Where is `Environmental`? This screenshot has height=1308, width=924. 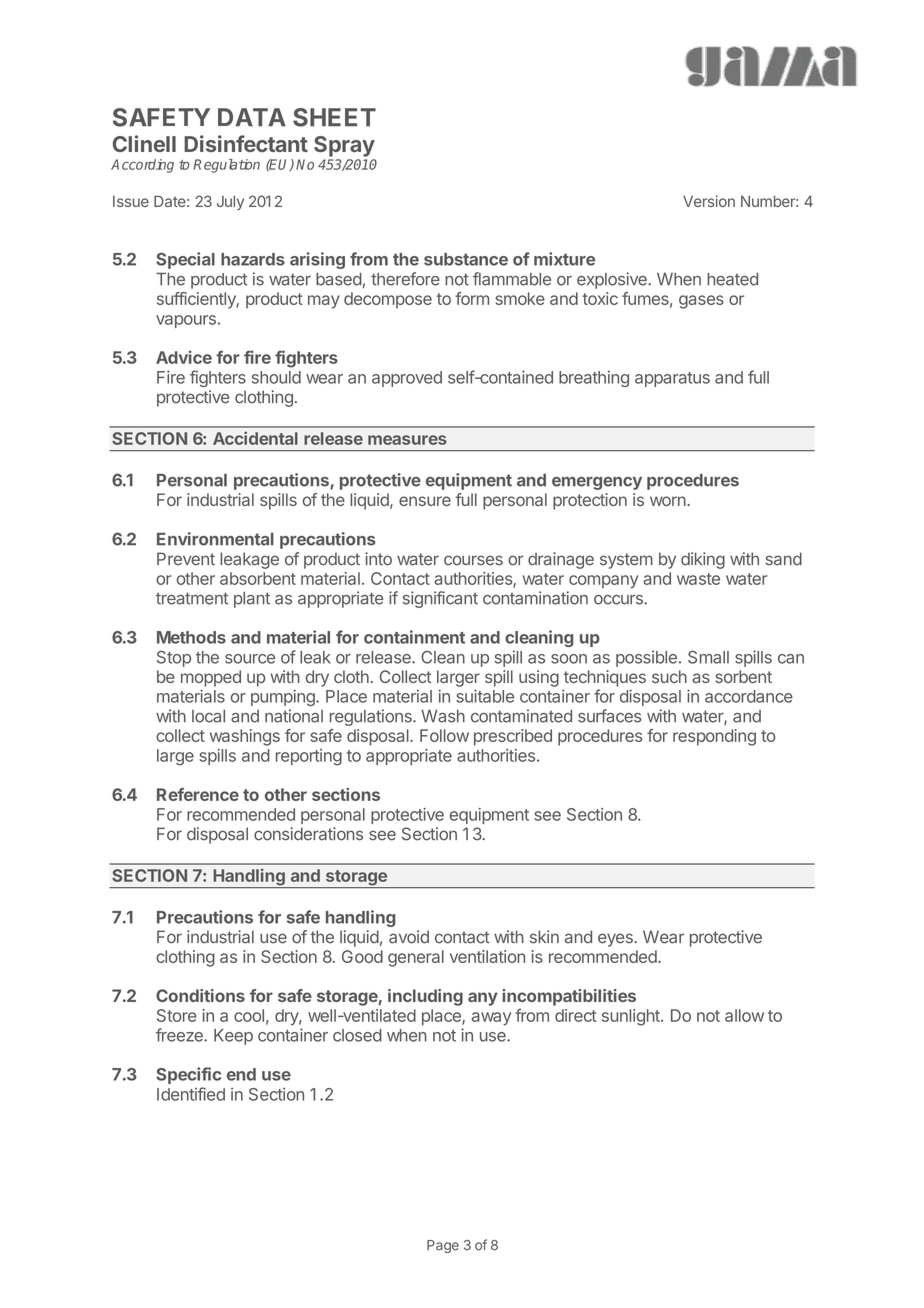
Environmental is located at coordinates (215, 539).
